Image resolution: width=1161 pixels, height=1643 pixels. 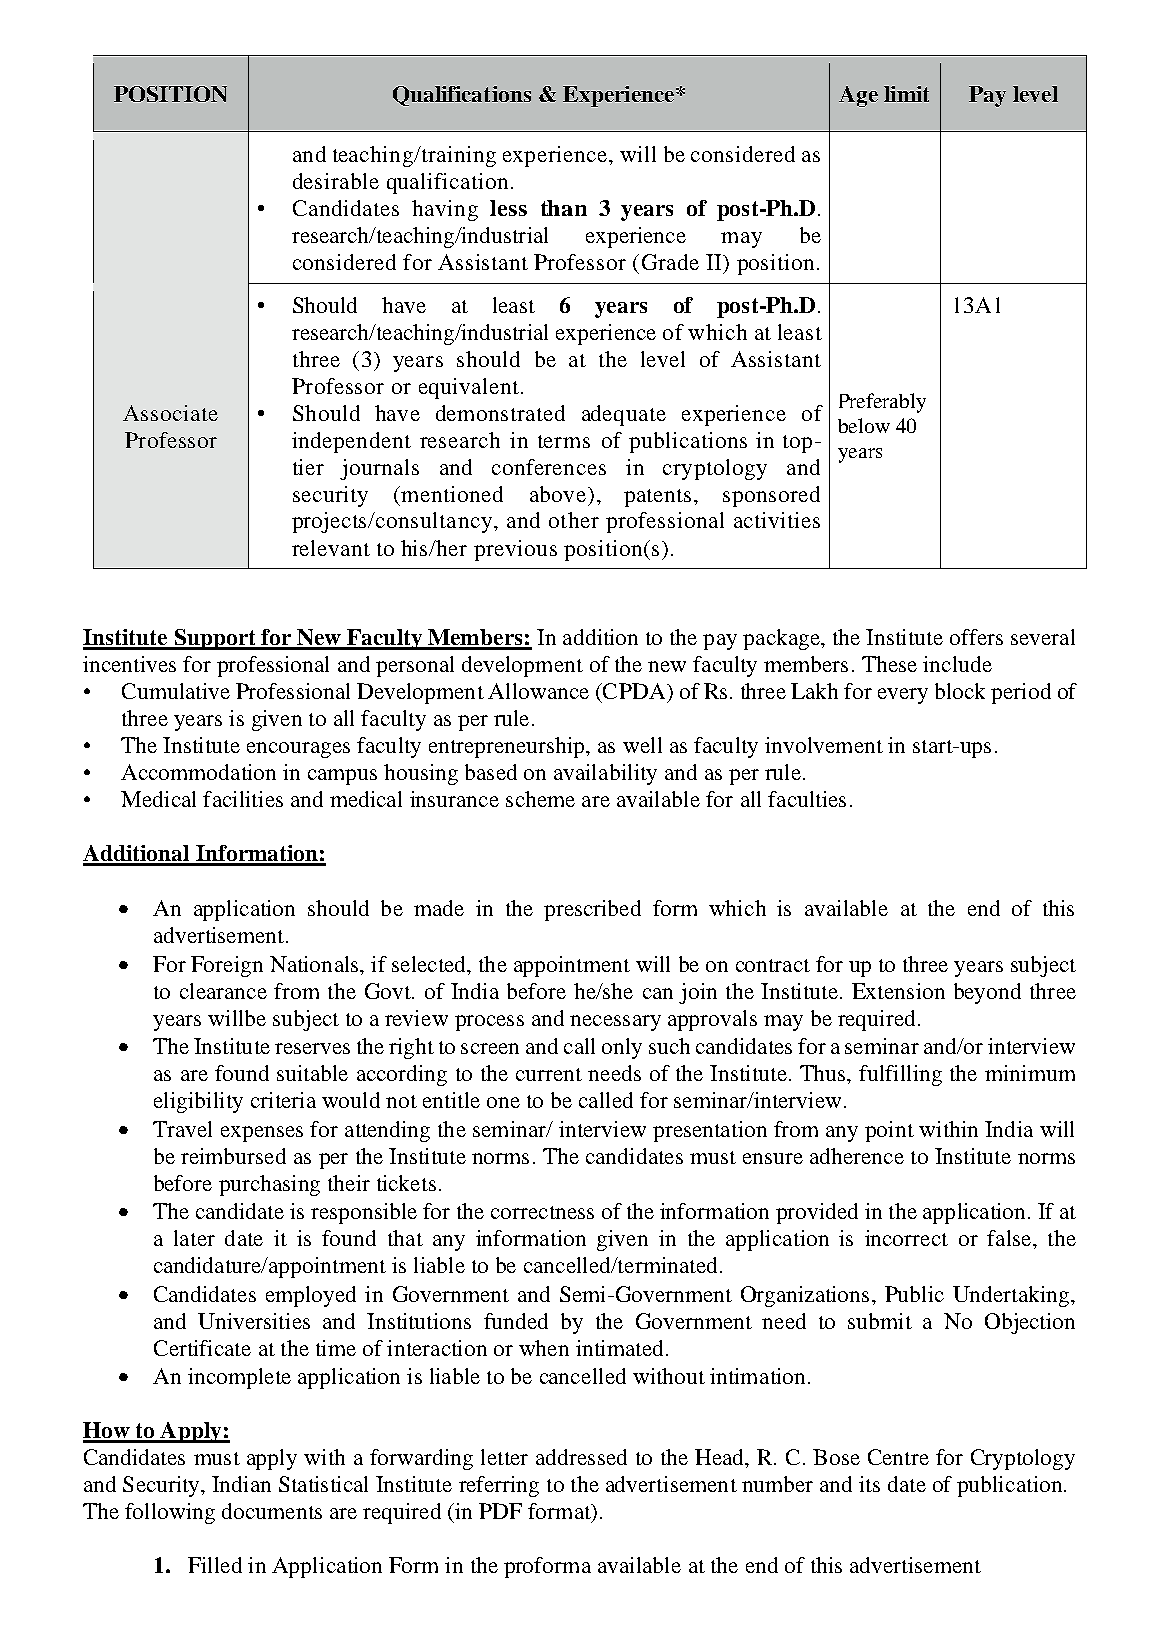 What do you see at coordinates (272, 1511) in the screenshot?
I see `documents` at bounding box center [272, 1511].
